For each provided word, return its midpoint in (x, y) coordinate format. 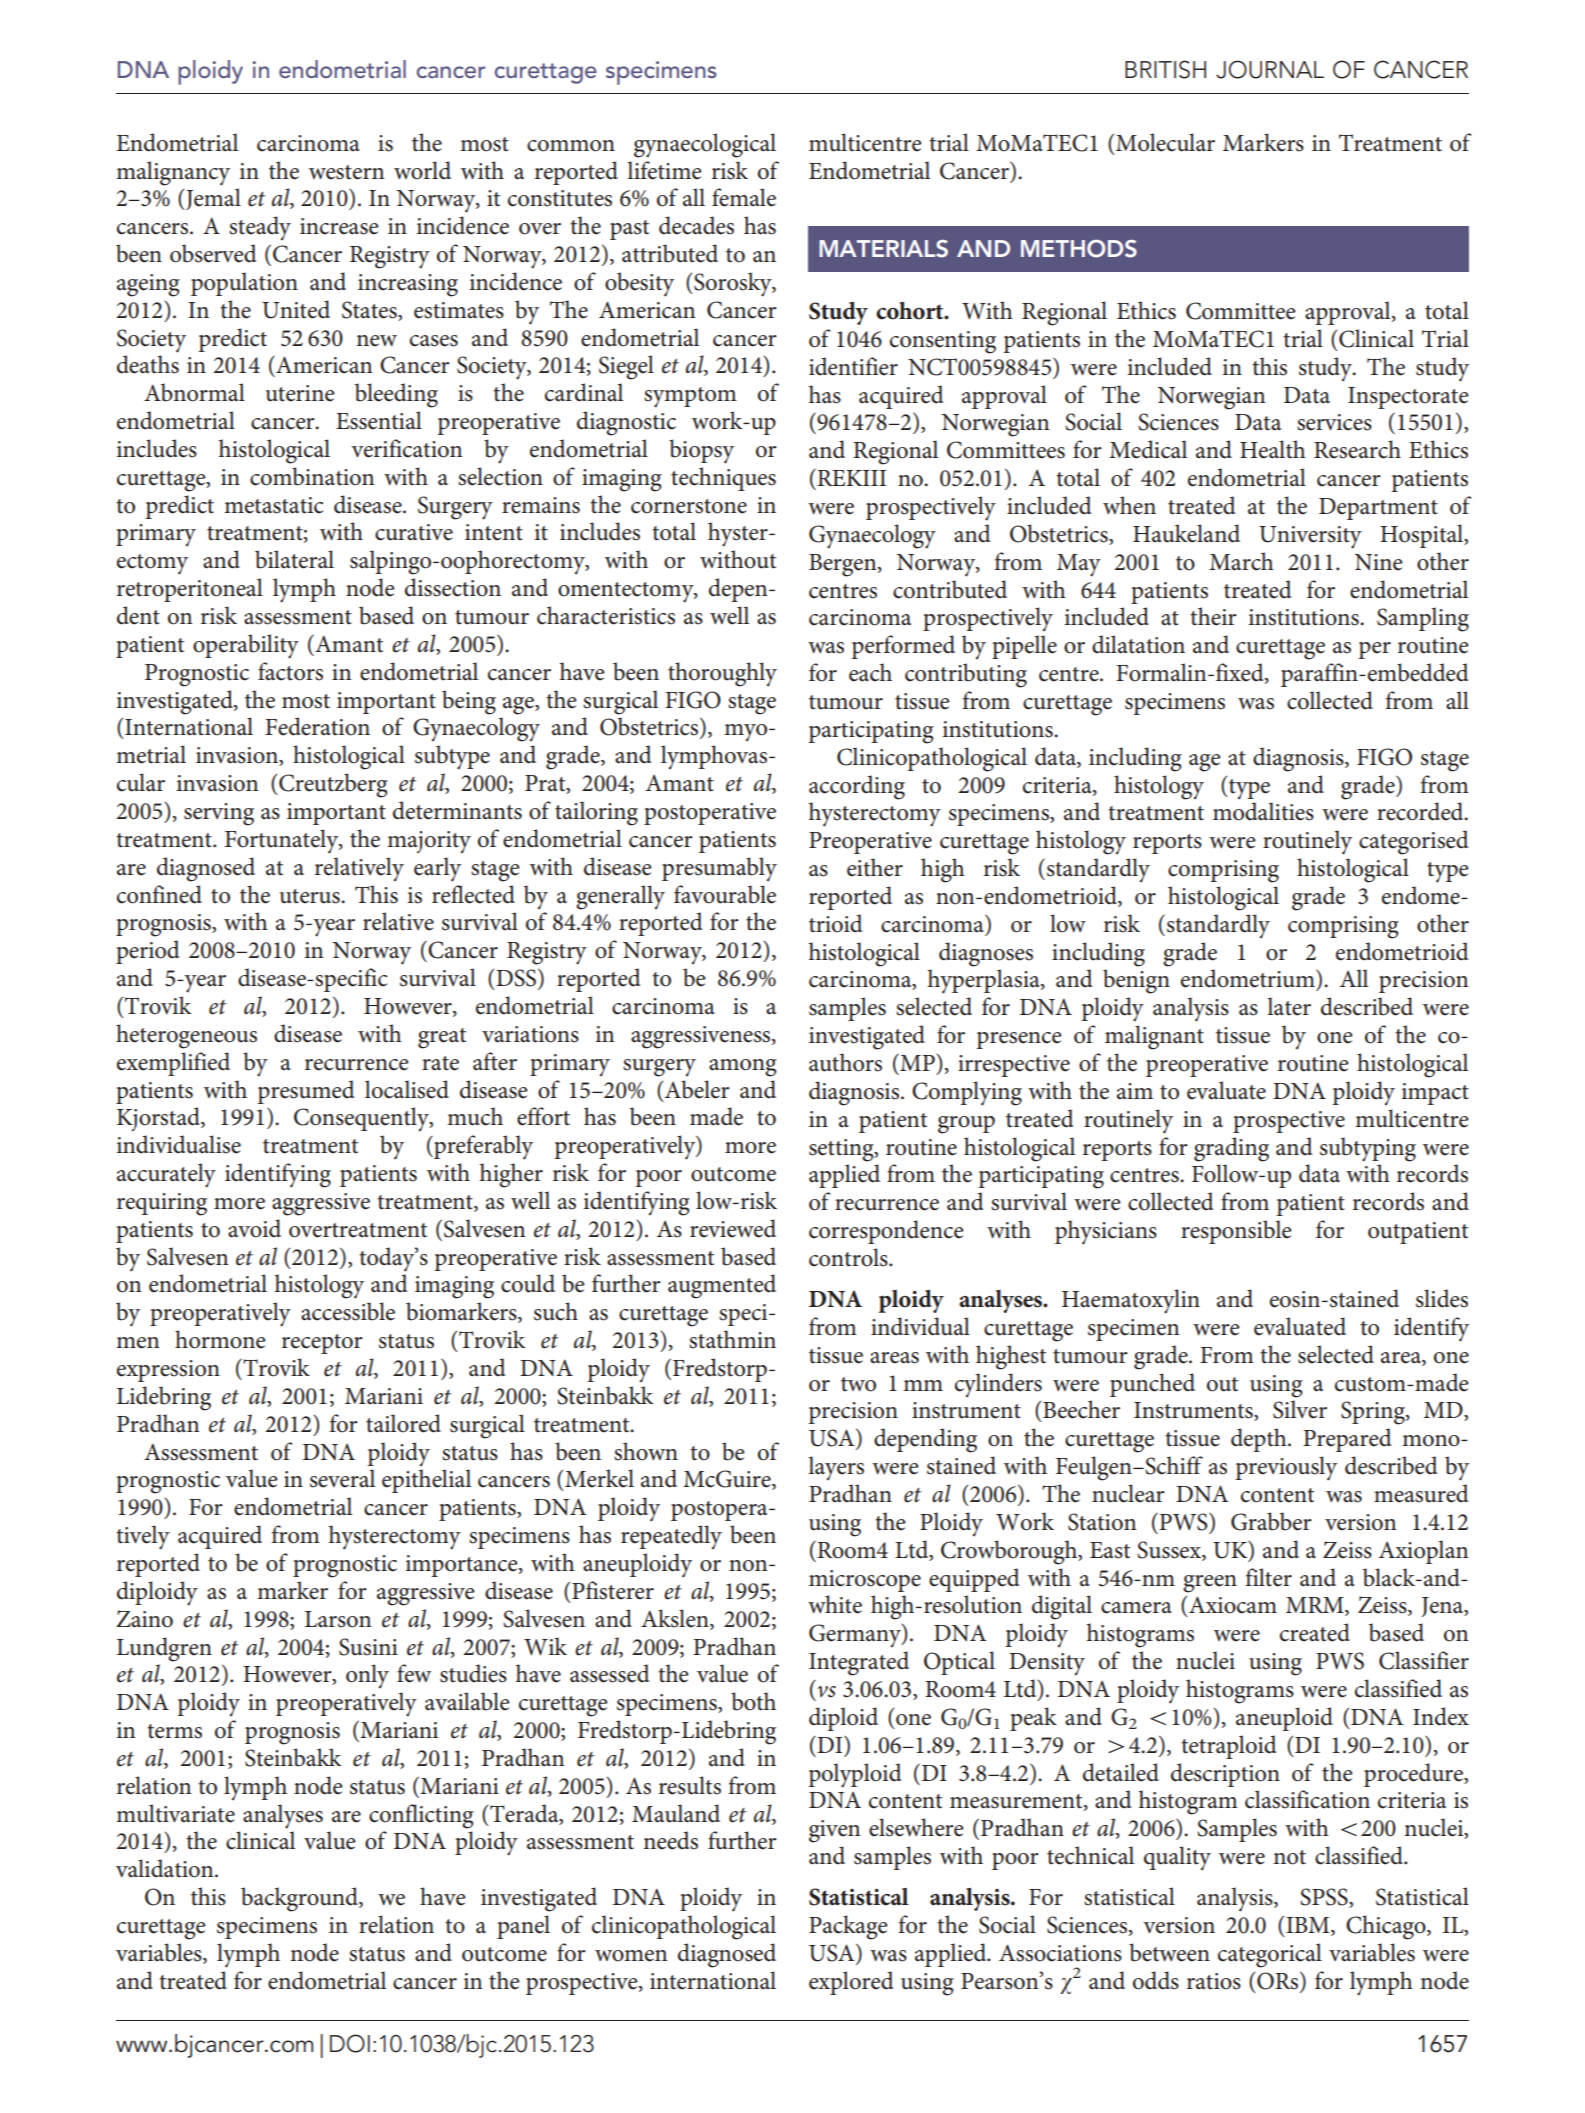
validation (166, 1868)
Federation (317, 726)
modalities (1263, 811)
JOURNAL (1270, 69)
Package (848, 1927)
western (346, 172)
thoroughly (722, 674)
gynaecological (705, 145)
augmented (722, 1286)
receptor (322, 1344)
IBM (1309, 1925)
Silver (1300, 1409)
